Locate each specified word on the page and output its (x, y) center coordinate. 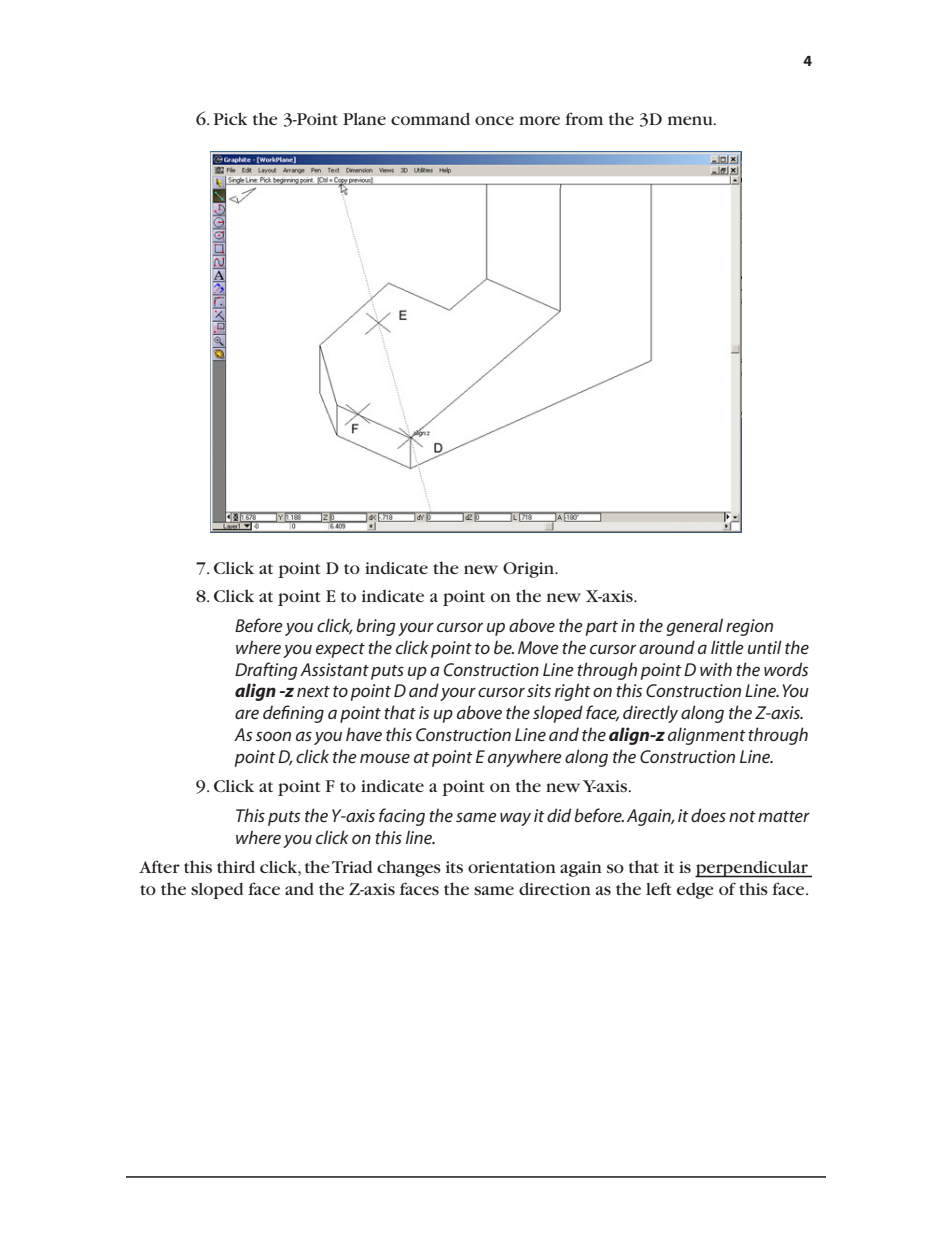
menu (691, 120)
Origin (529, 570)
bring (376, 627)
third (236, 866)
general (694, 627)
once (494, 120)
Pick (230, 118)
